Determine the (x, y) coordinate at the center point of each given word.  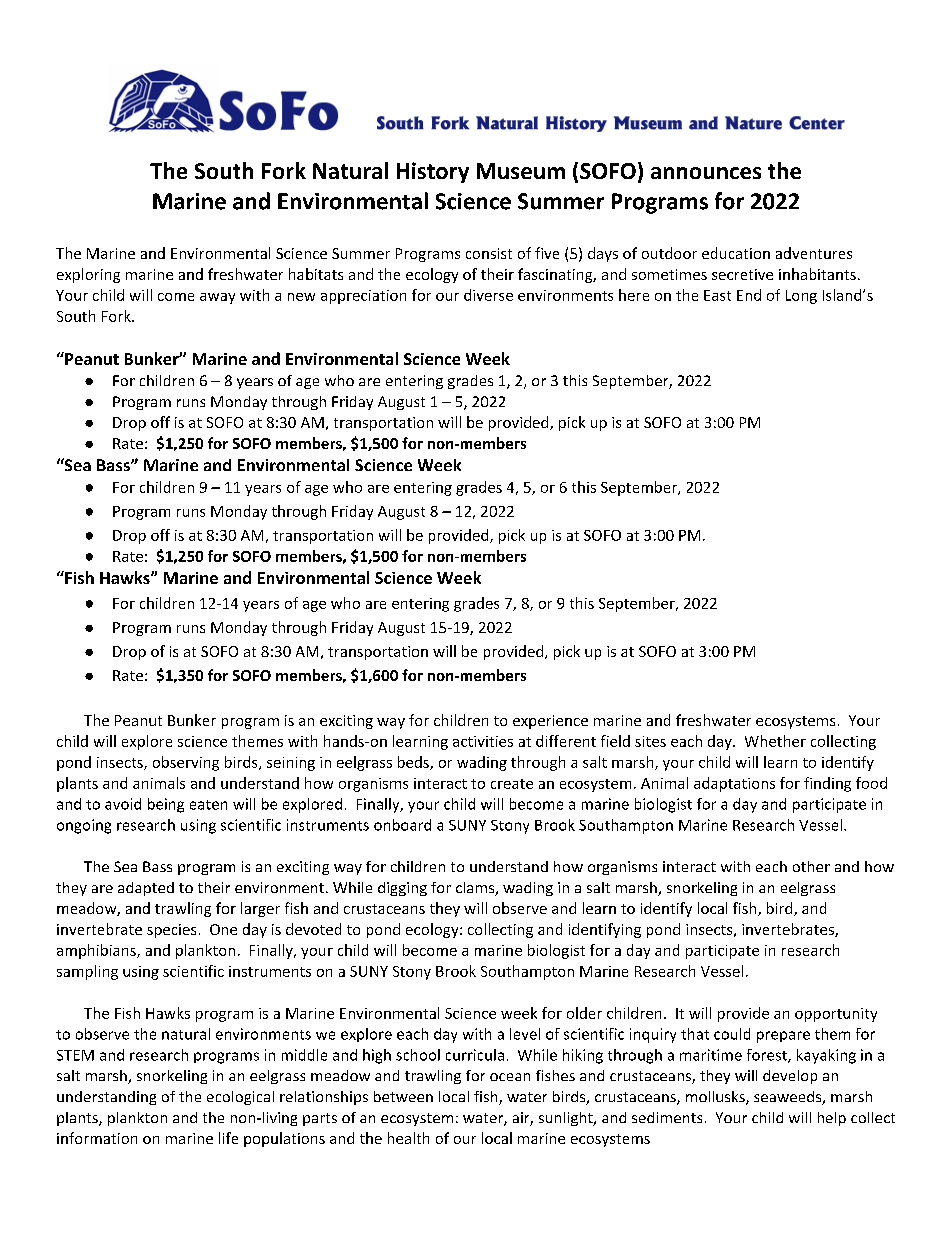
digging (402, 889)
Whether (775, 741)
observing (186, 763)
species (171, 931)
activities (483, 741)
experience (550, 722)
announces (706, 173)
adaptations (734, 784)
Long (801, 297)
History (433, 172)
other (811, 866)
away (217, 298)
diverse (488, 295)
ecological (240, 1098)
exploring (88, 275)
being (166, 805)
